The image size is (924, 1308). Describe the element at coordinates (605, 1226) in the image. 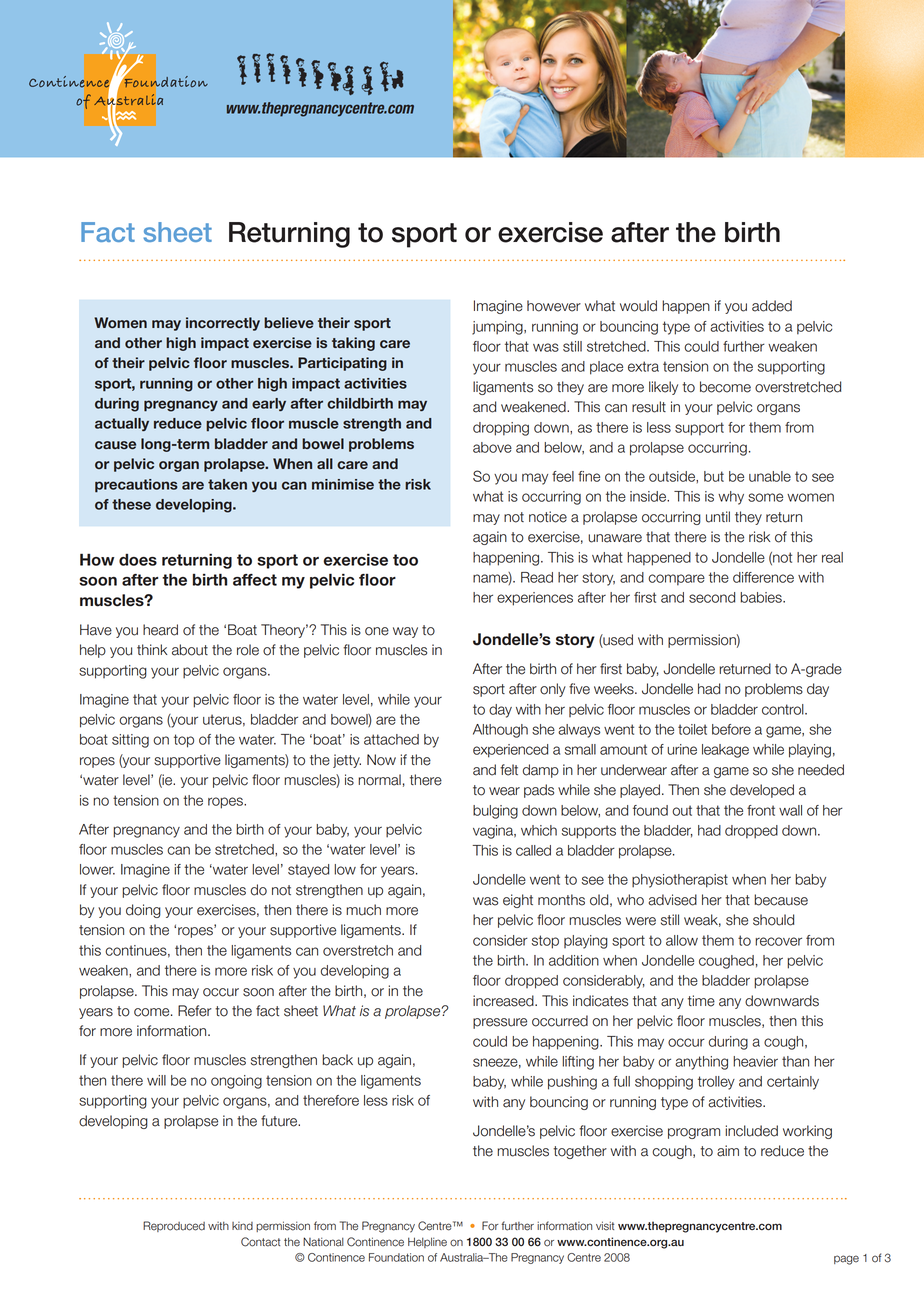

I see `visit` at that location.
